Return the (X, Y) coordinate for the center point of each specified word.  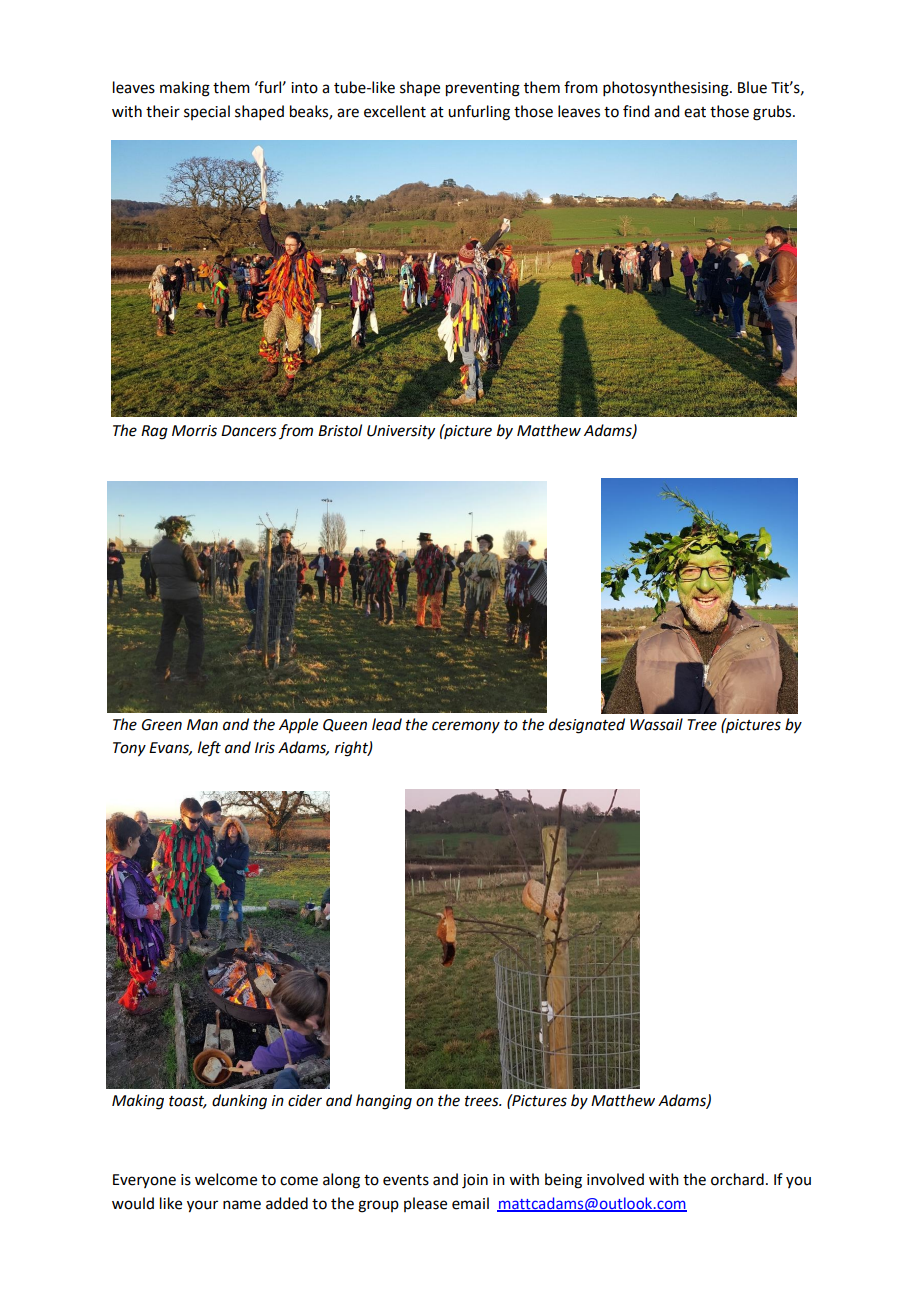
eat (695, 112)
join (475, 1181)
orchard (737, 1179)
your (202, 1206)
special (207, 112)
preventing (483, 89)
